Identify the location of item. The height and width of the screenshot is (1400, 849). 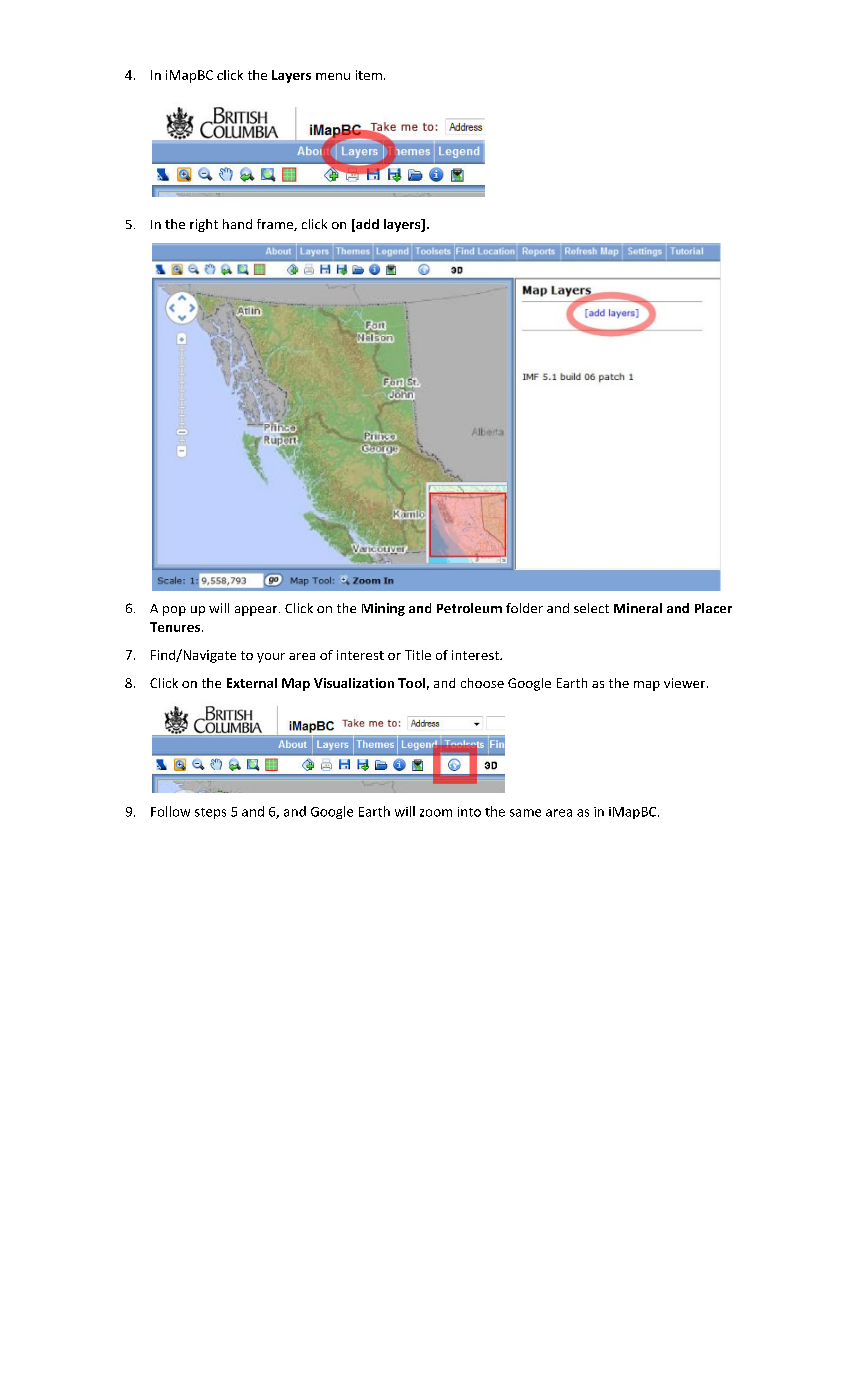
(369, 75).
